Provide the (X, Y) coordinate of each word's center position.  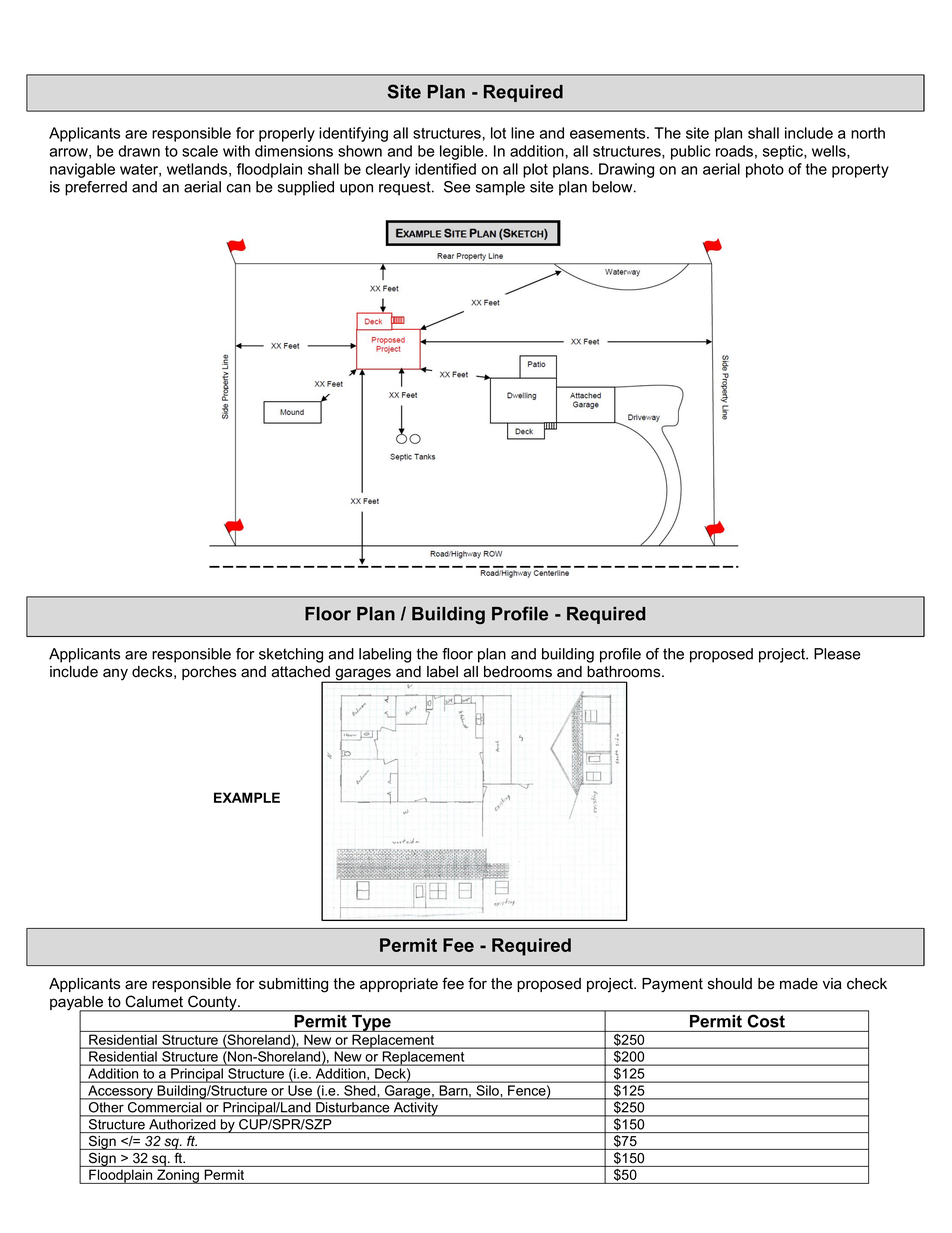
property (860, 171)
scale (200, 151)
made (799, 984)
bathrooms (625, 672)
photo (765, 170)
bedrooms (518, 672)
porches (209, 673)
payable (77, 1004)
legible (463, 152)
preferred (96, 188)
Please (837, 654)
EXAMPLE (247, 797)
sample (500, 188)
